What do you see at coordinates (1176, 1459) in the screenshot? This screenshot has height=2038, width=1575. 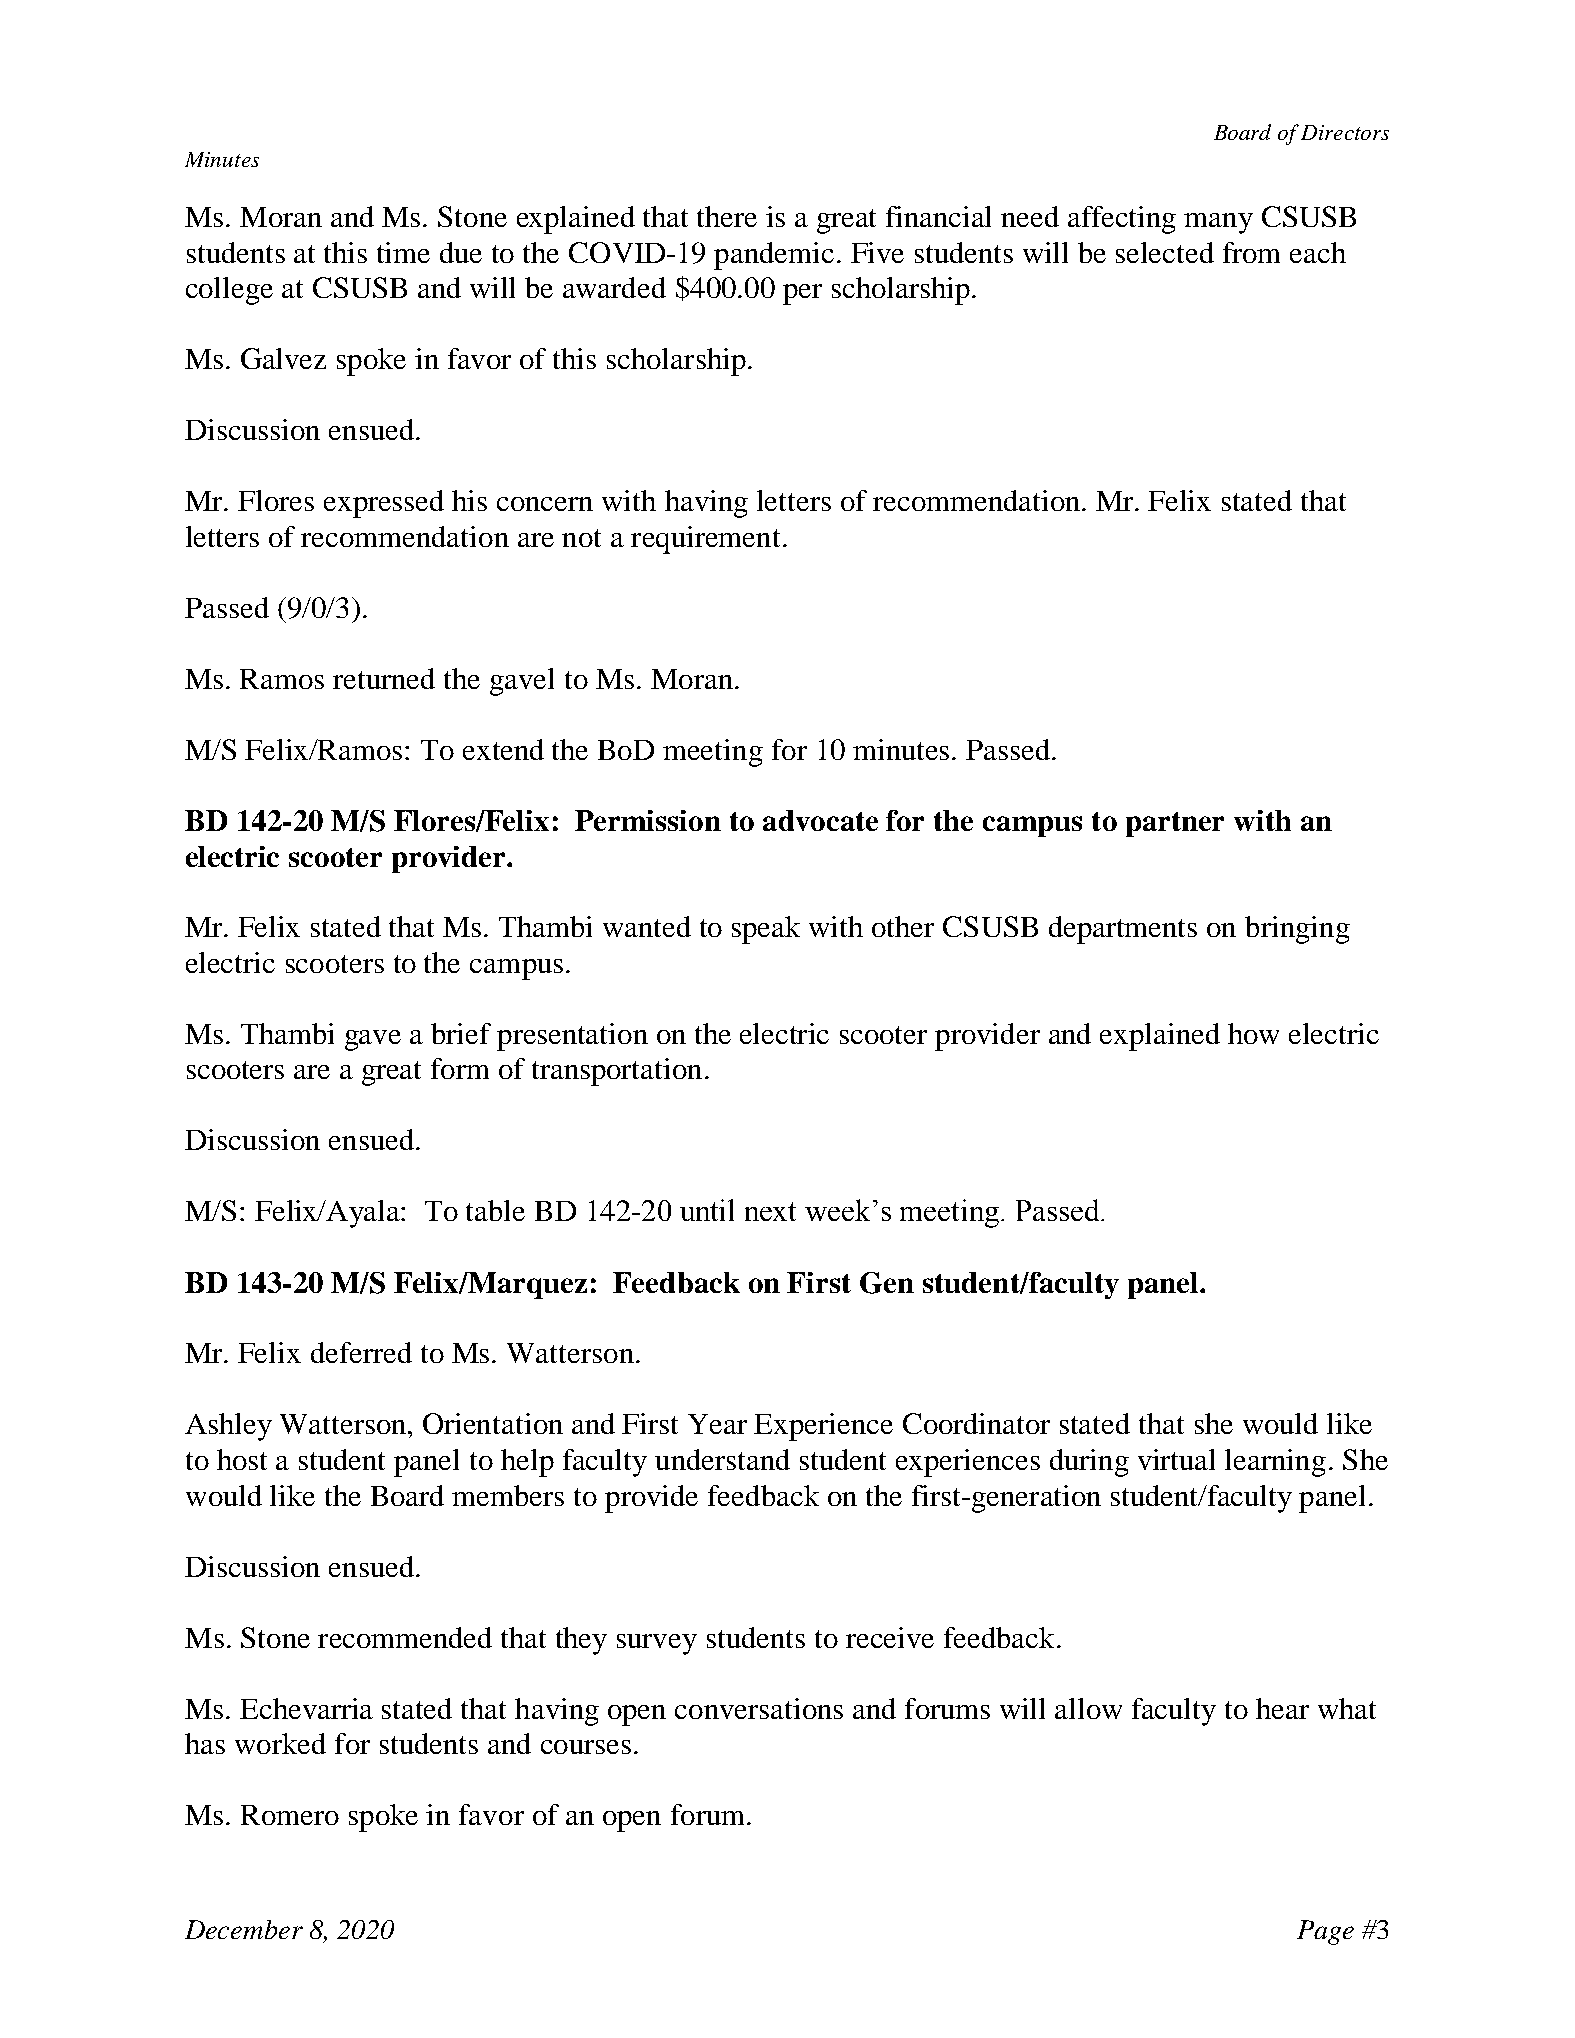 I see `virtual` at bounding box center [1176, 1459].
